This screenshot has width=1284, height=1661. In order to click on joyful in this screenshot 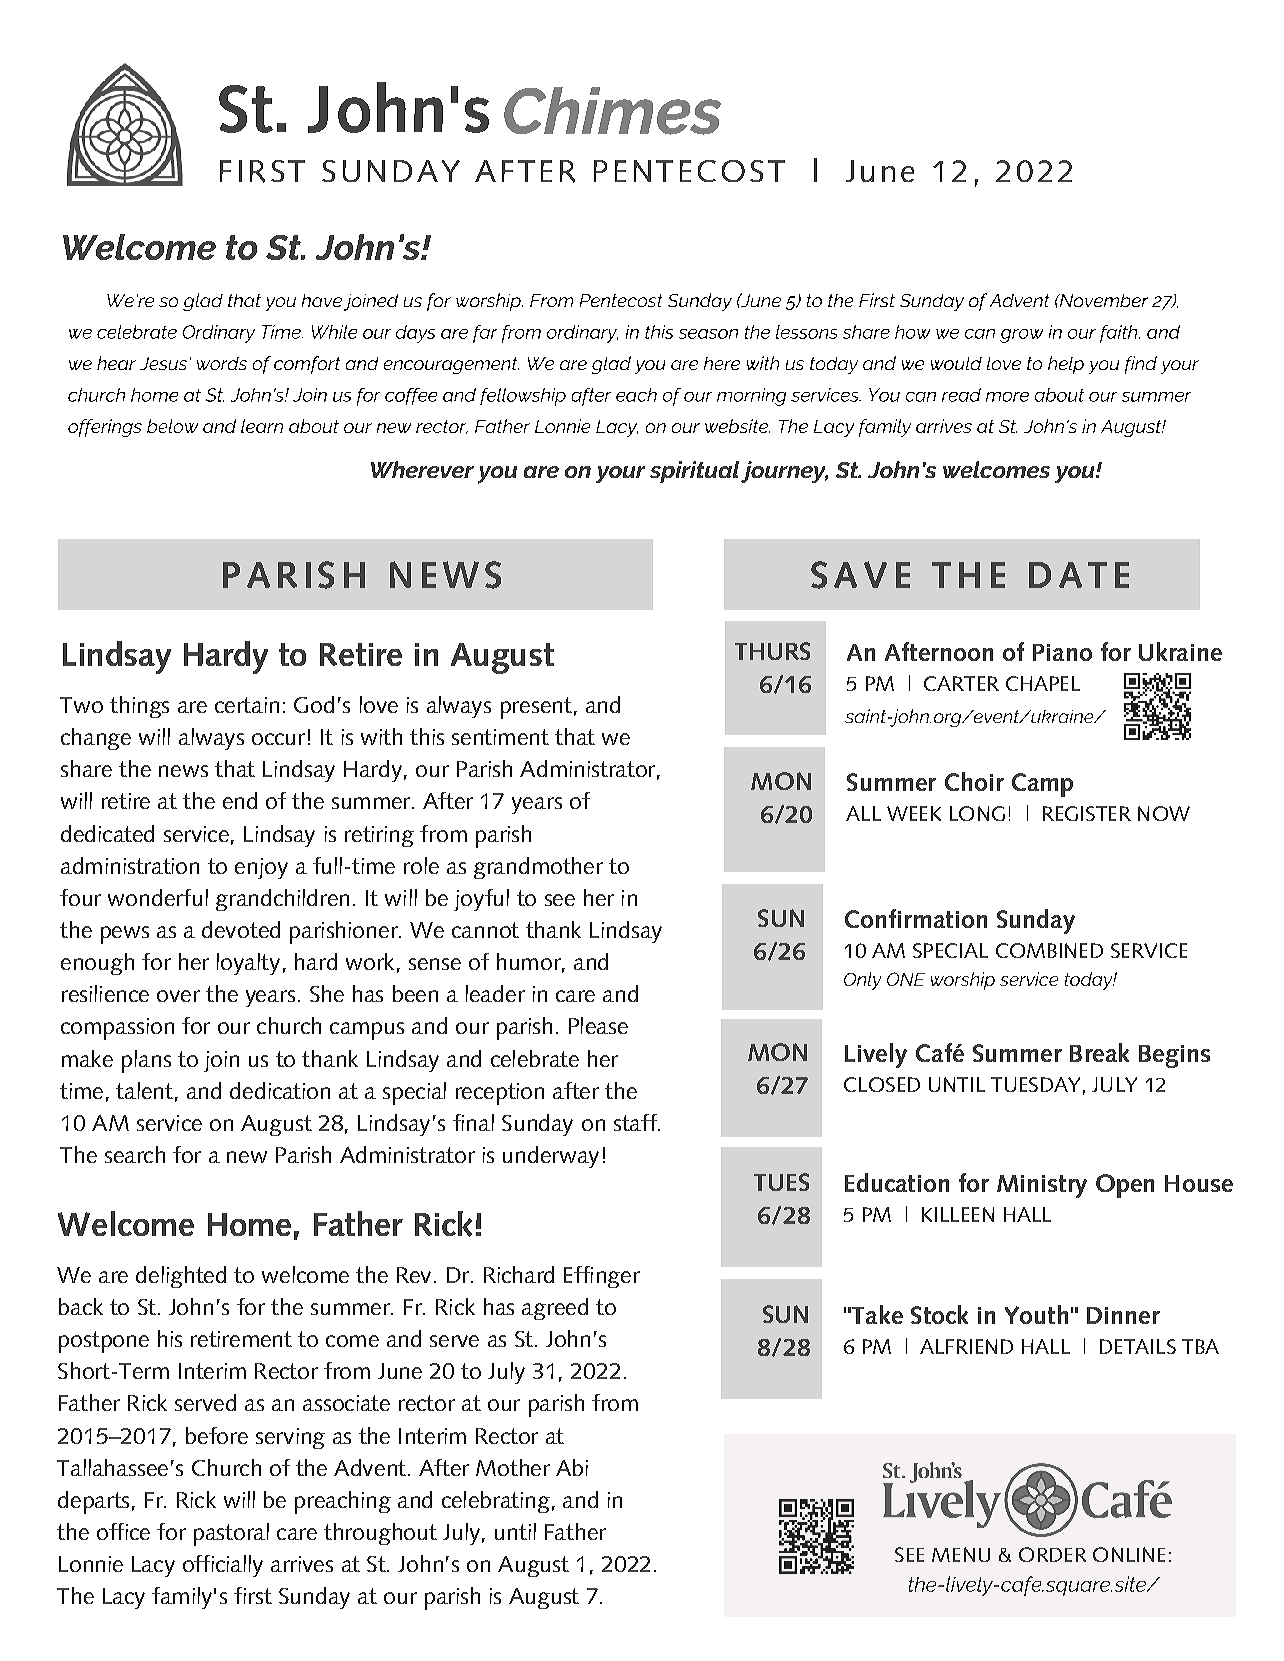, I will do `click(481, 900)`.
